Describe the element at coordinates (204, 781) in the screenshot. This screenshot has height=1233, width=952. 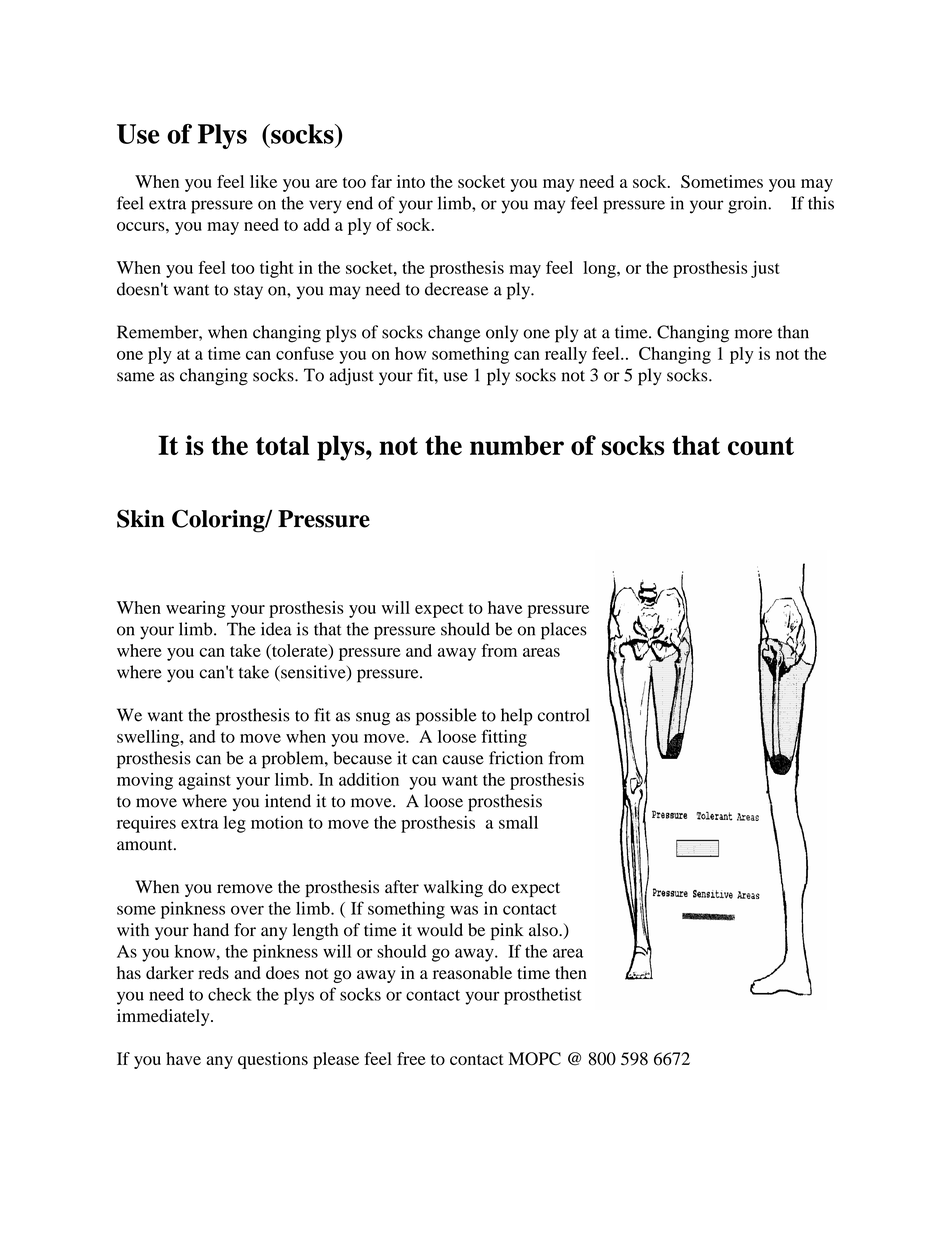
I see `against` at that location.
